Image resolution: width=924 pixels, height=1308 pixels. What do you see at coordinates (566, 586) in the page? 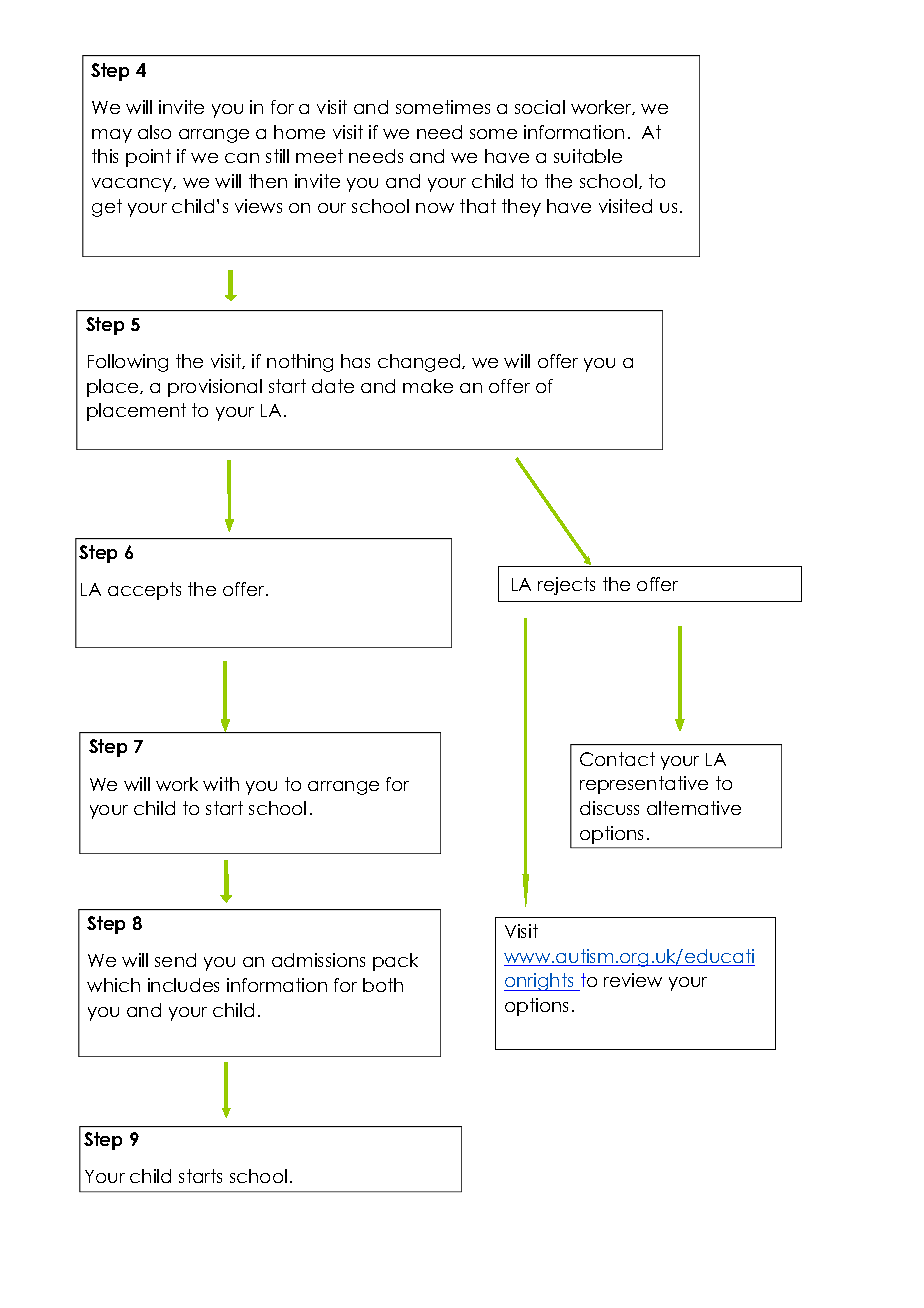
I see `rejects` at bounding box center [566, 586].
